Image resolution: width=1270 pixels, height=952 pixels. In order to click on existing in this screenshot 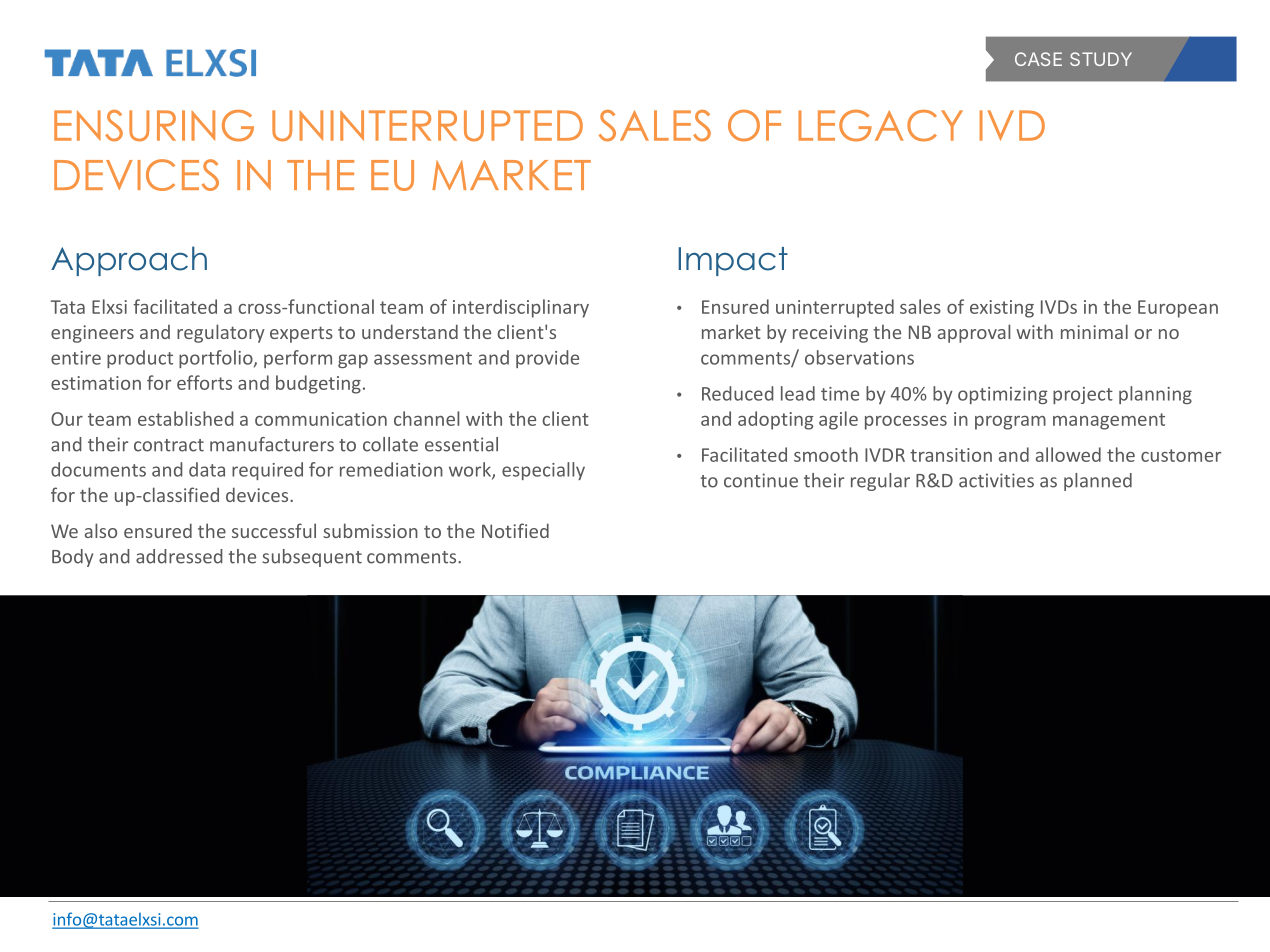, I will do `click(1002, 309)`.
